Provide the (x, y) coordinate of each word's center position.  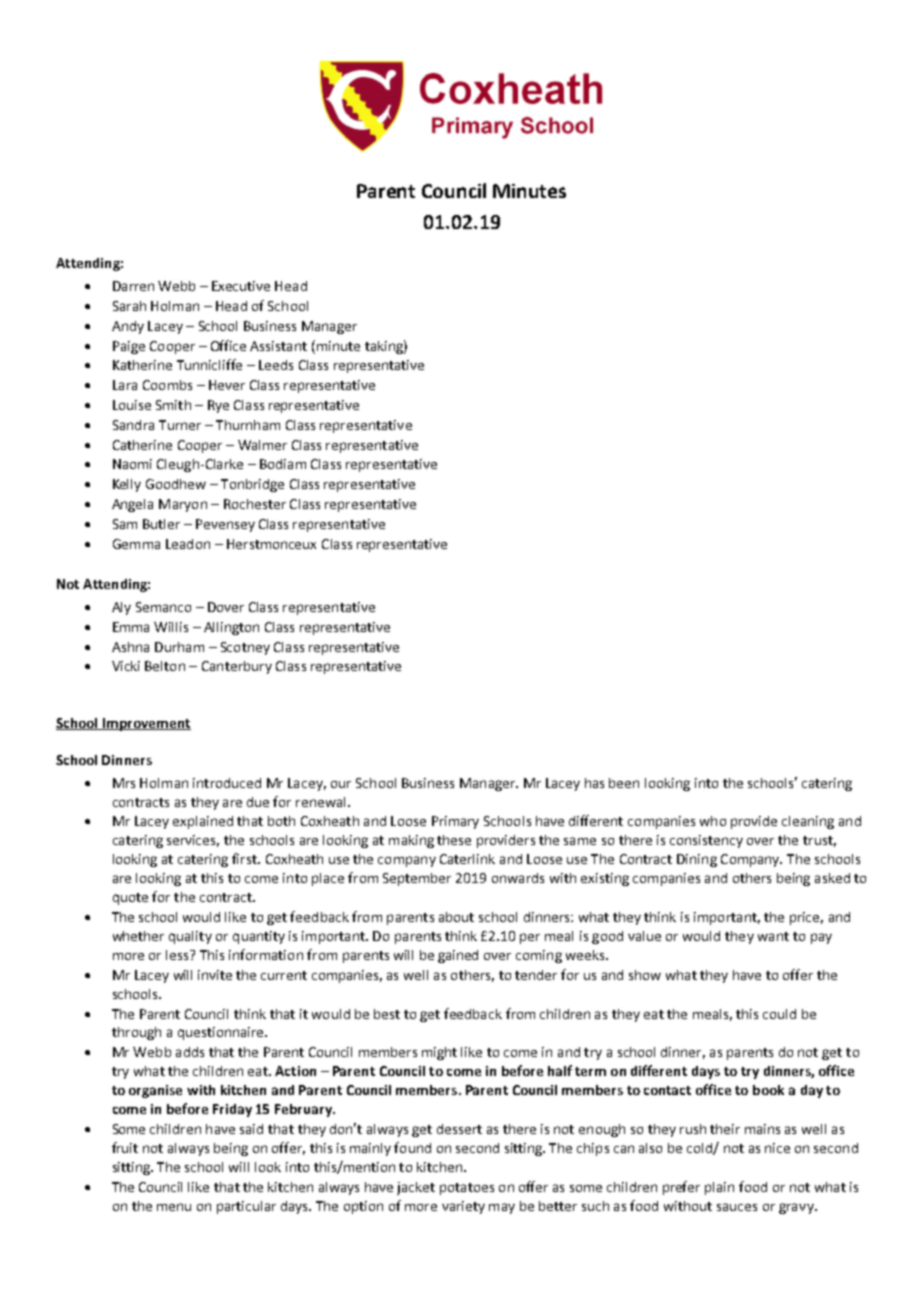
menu (174, 1207)
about (456, 917)
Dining (697, 860)
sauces (737, 1207)
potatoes (467, 1189)
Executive (241, 286)
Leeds (276, 365)
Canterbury (237, 667)
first (245, 858)
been (624, 783)
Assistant (278, 346)
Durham (179, 647)
